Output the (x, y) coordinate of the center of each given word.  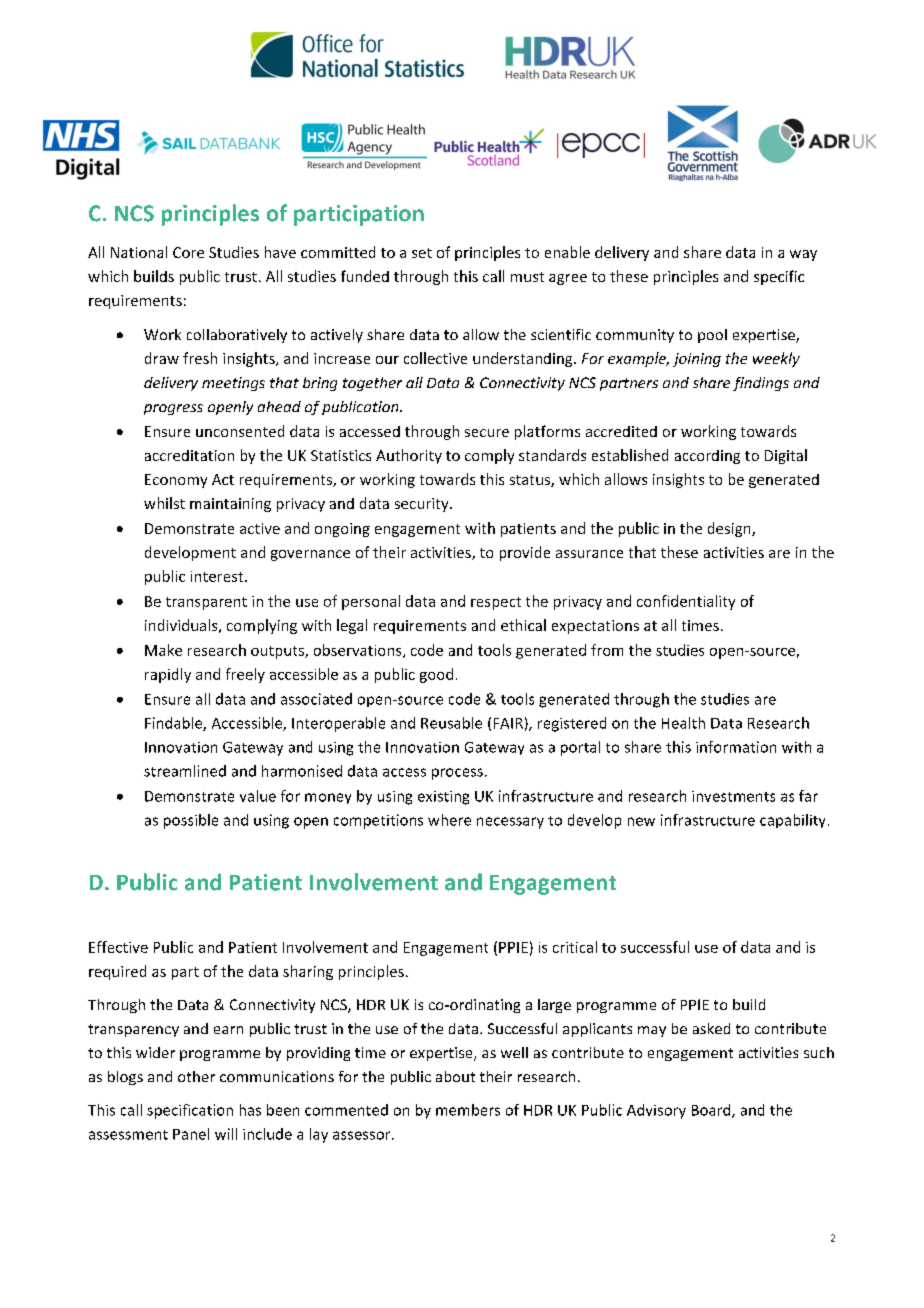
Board (712, 1111)
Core (188, 252)
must (527, 277)
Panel (191, 1134)
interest (218, 576)
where (449, 820)
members (468, 1110)
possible (191, 821)
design (730, 529)
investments (733, 796)
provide (525, 553)
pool (712, 336)
